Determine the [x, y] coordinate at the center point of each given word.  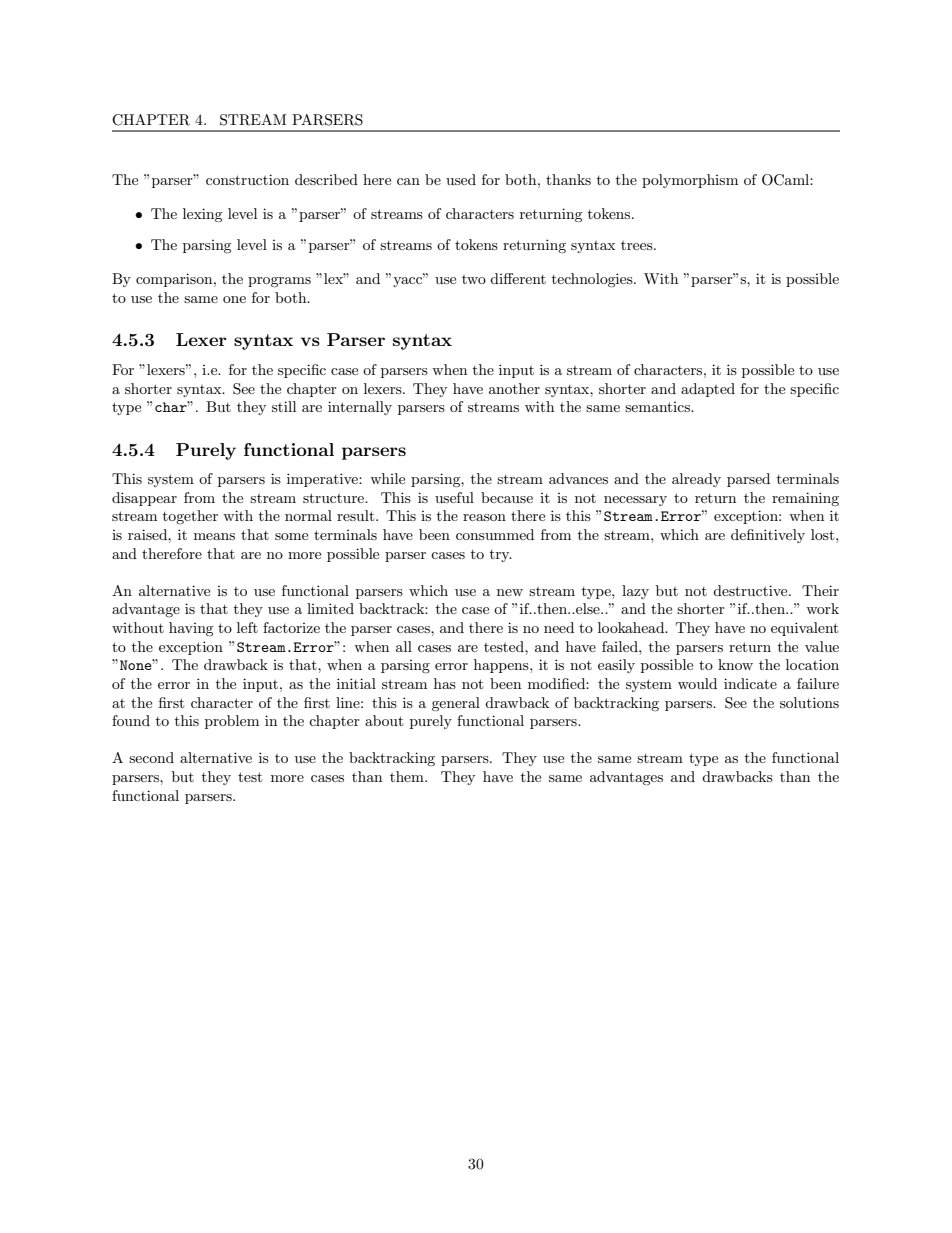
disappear [144, 499]
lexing [203, 215]
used [461, 179]
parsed [748, 480]
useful [454, 497]
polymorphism [690, 181]
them [408, 776]
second [151, 757]
